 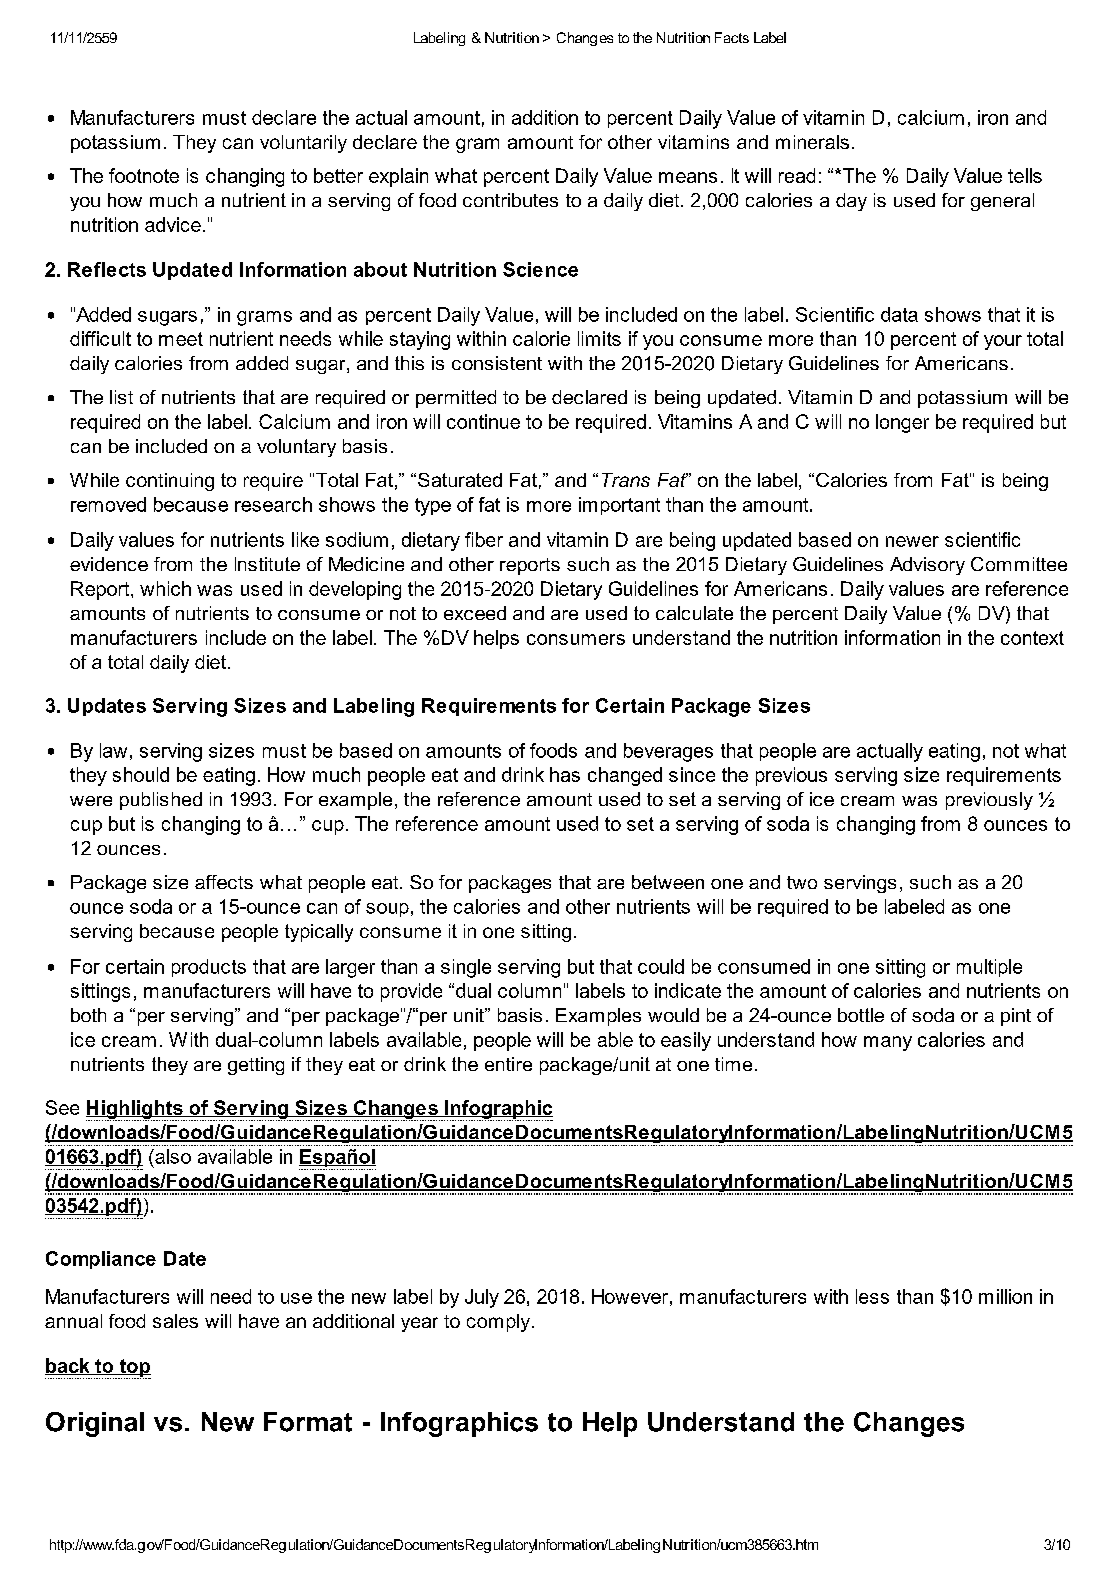 I want to click on footnote, so click(x=144, y=175).
